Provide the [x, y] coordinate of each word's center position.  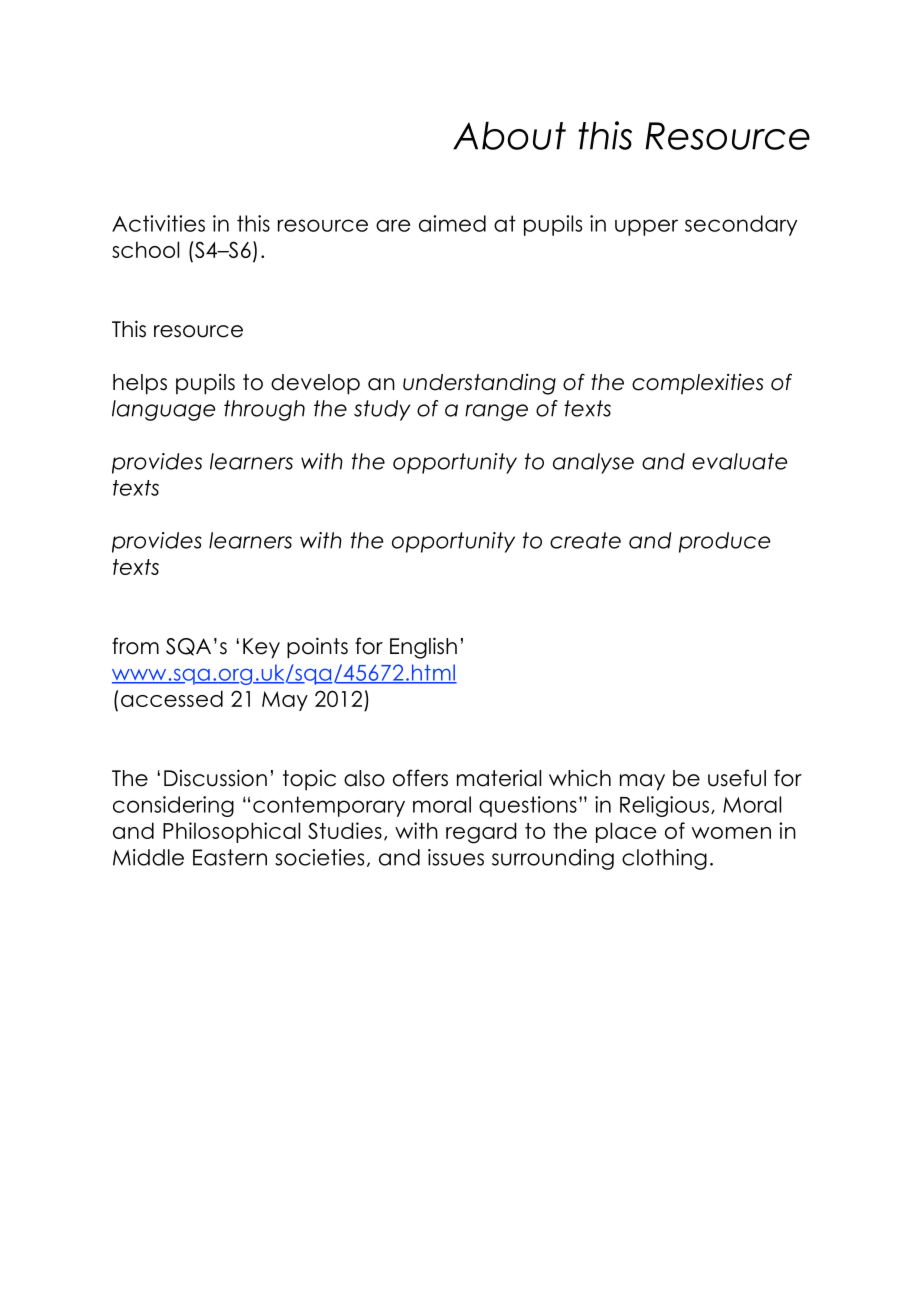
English [423, 648]
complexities [697, 384]
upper [646, 227]
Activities [158, 223]
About [509, 135]
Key [261, 648]
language [163, 410]
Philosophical [231, 832]
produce [724, 542]
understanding [479, 384]
